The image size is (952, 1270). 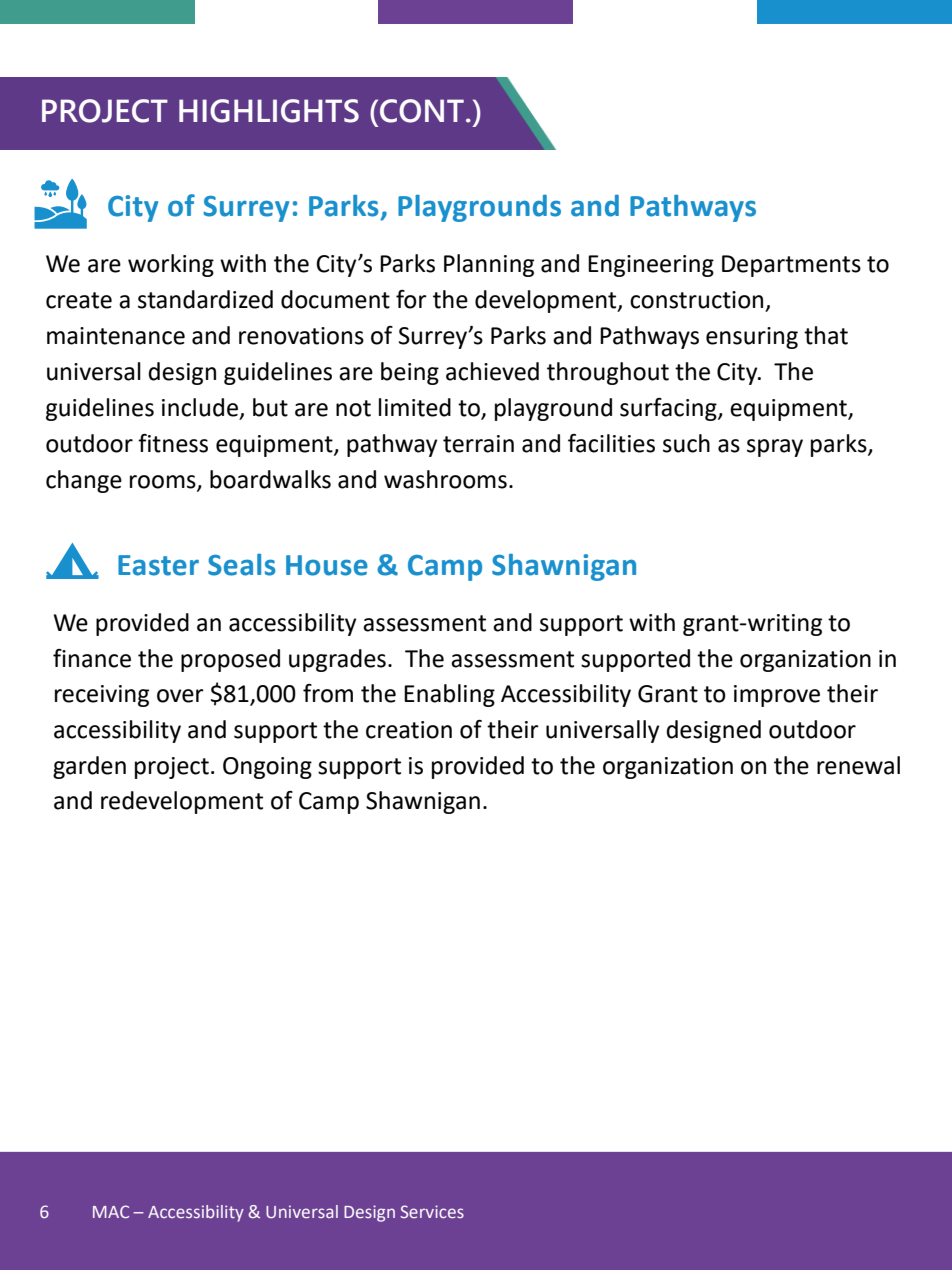 What do you see at coordinates (449, 695) in the screenshot?
I see `Enabling` at bounding box center [449, 695].
